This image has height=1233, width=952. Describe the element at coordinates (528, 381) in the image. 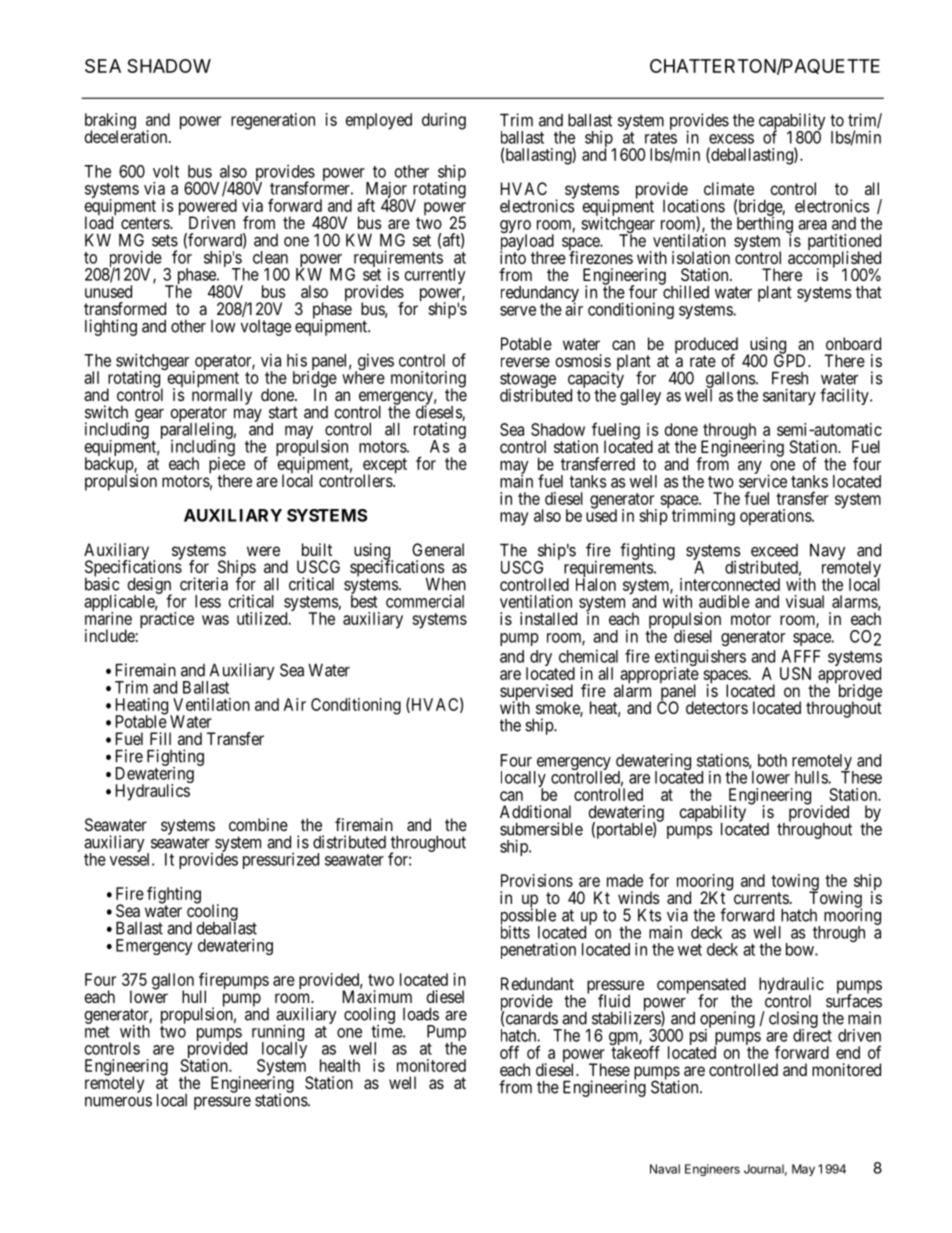

I see `stowage` at that location.
